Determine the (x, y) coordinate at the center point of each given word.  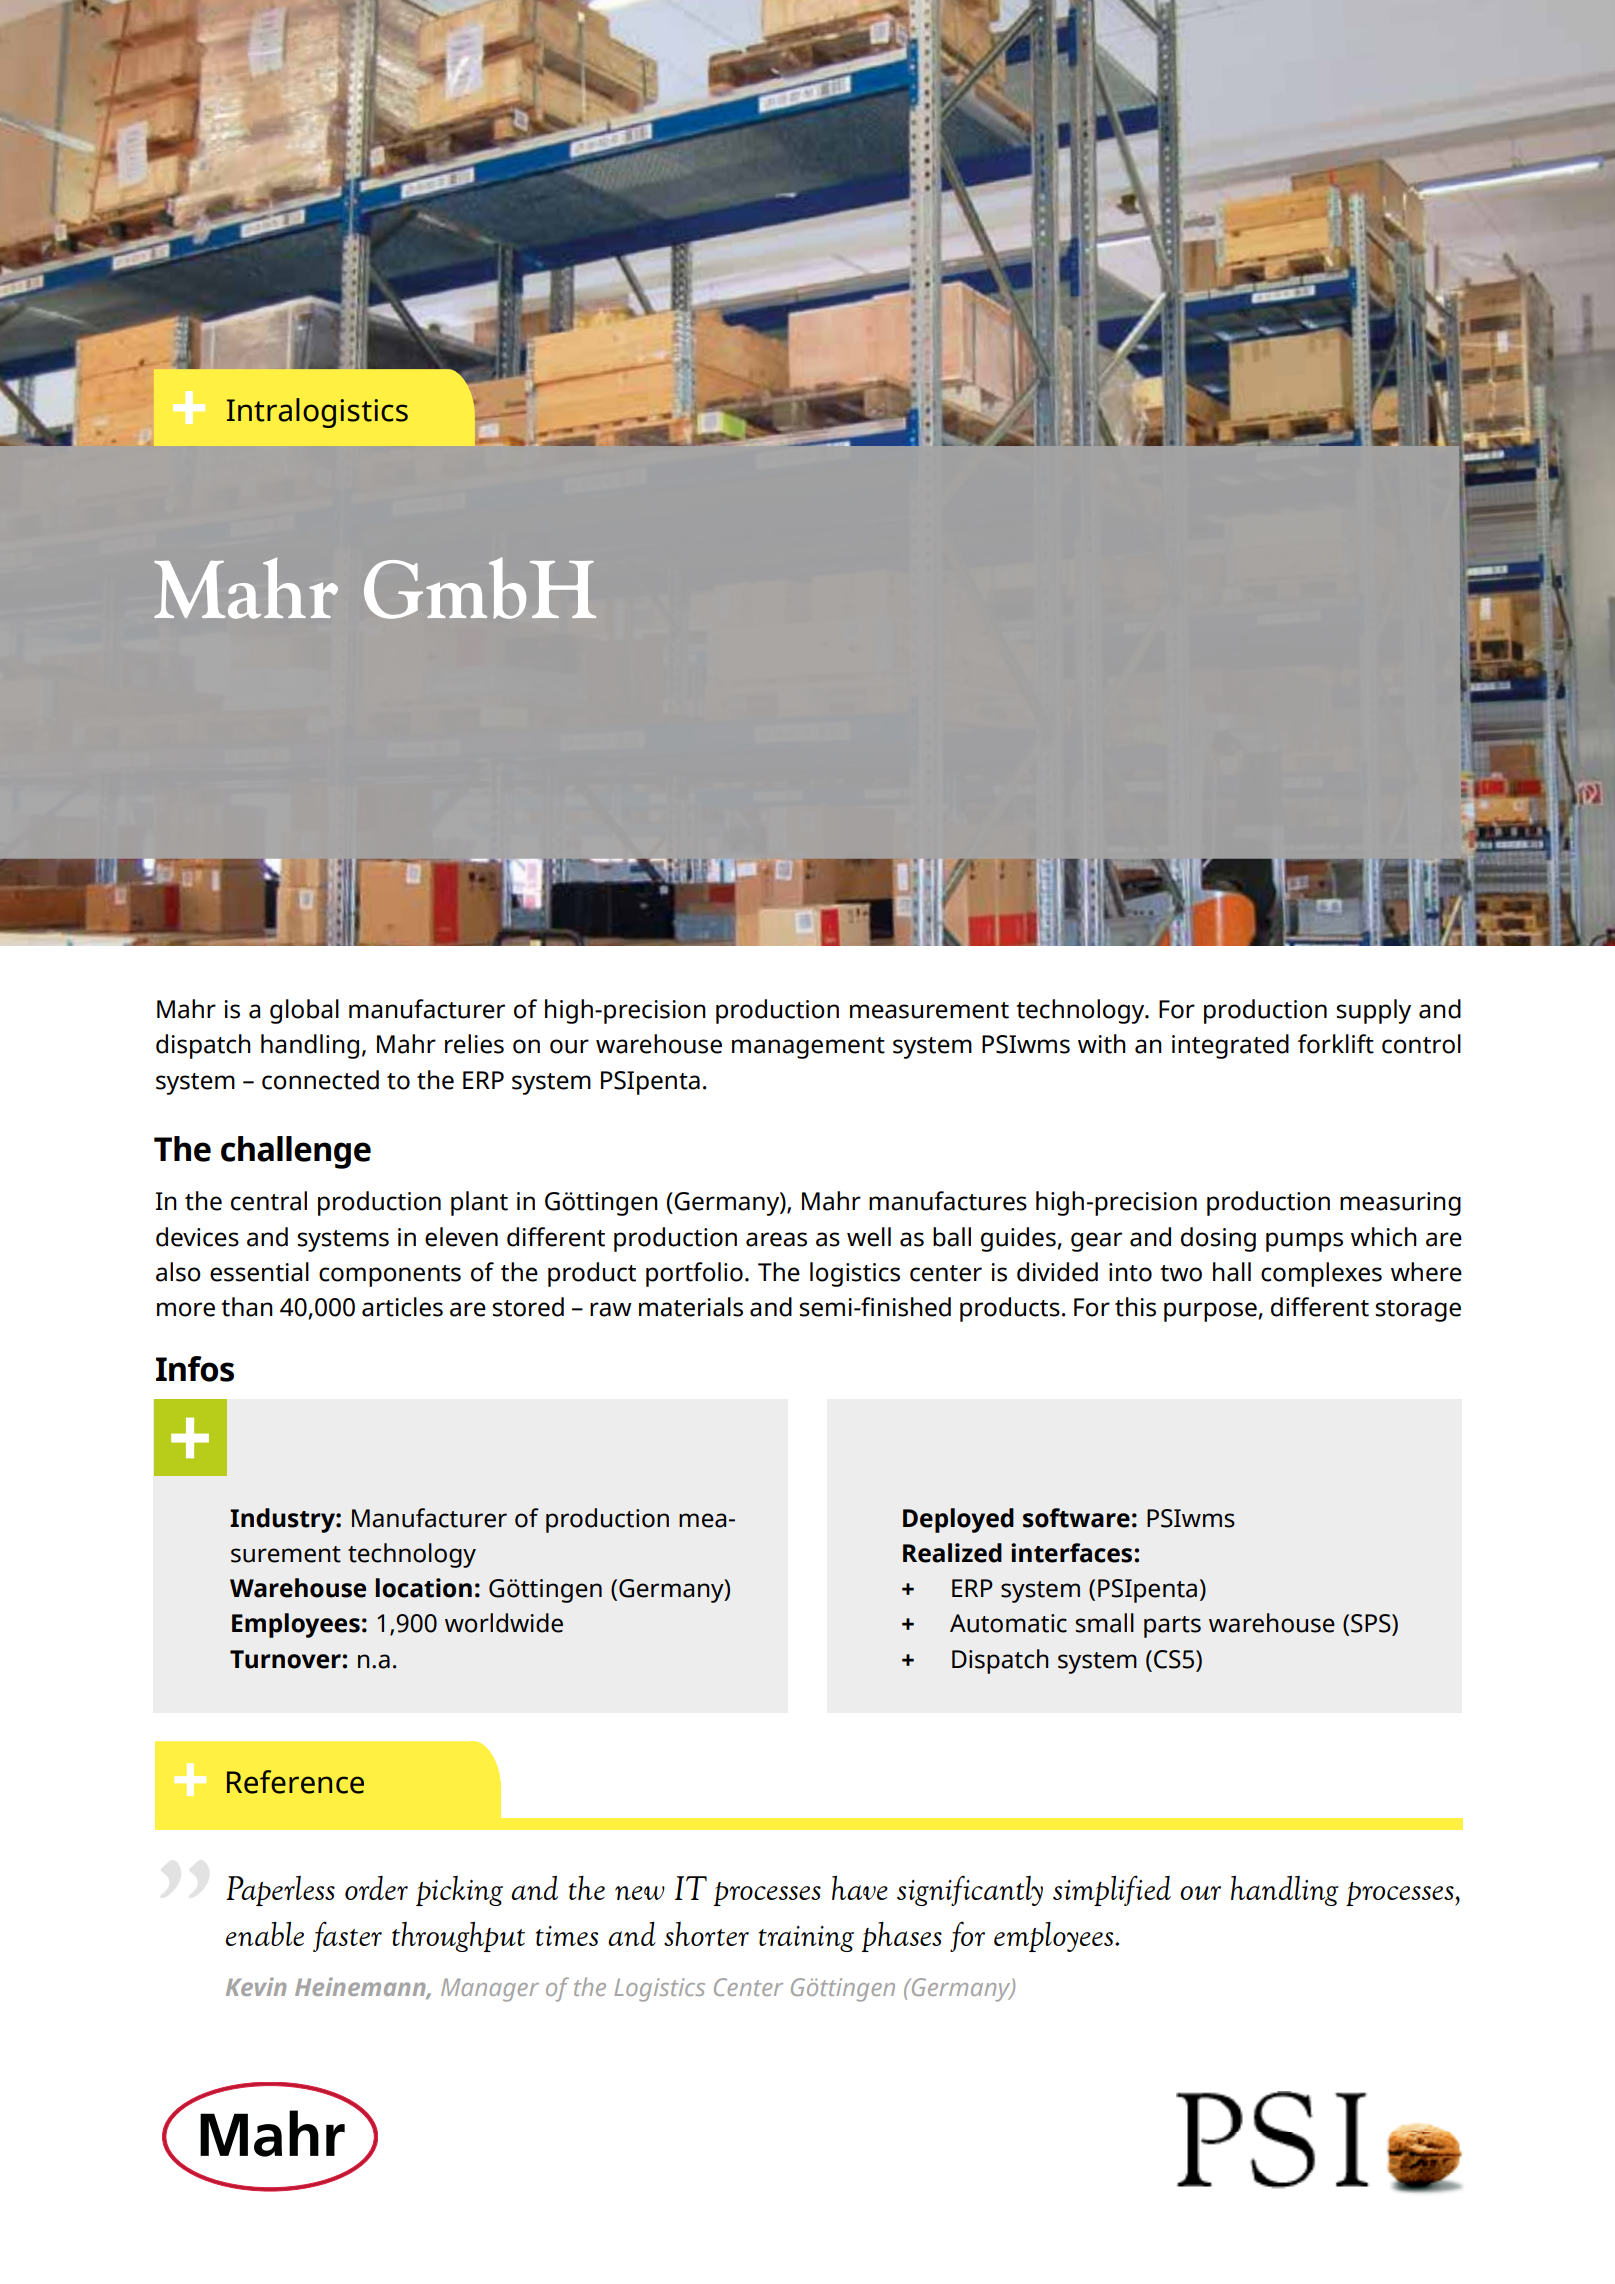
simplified (1112, 1890)
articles (402, 1307)
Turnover (286, 1659)
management (808, 1048)
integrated (1230, 1046)
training (806, 1939)
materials (691, 1307)
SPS (1372, 1623)
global (304, 1011)
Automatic (1008, 1623)
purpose (1211, 1312)
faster (347, 1936)
